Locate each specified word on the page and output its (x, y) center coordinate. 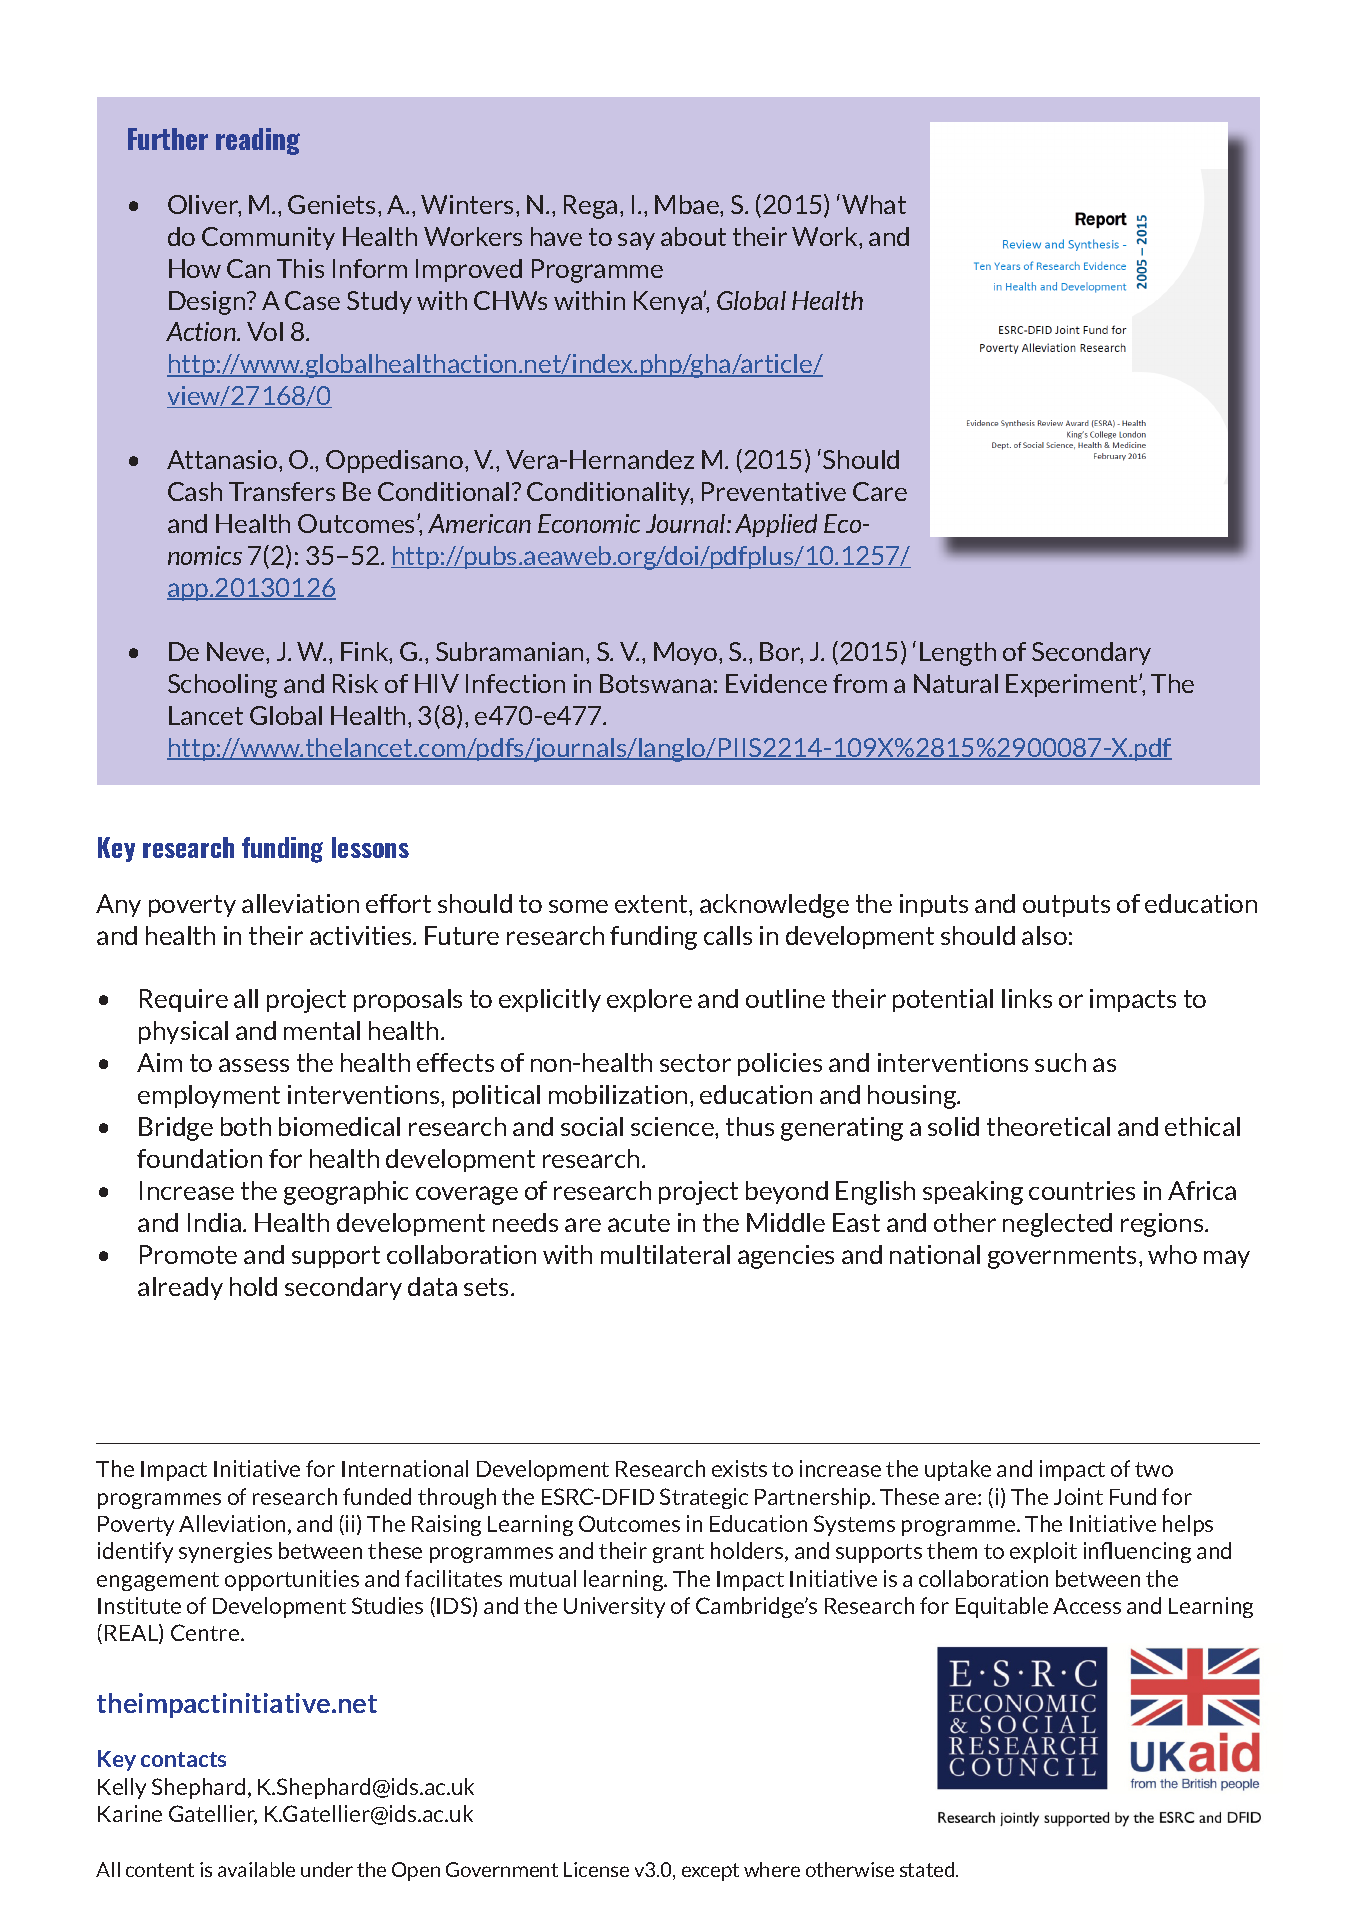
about (693, 236)
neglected (1057, 1225)
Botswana (655, 683)
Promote (188, 1254)
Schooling (222, 686)
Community (268, 238)
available (256, 1869)
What (874, 204)
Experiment (1073, 685)
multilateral (665, 1254)
